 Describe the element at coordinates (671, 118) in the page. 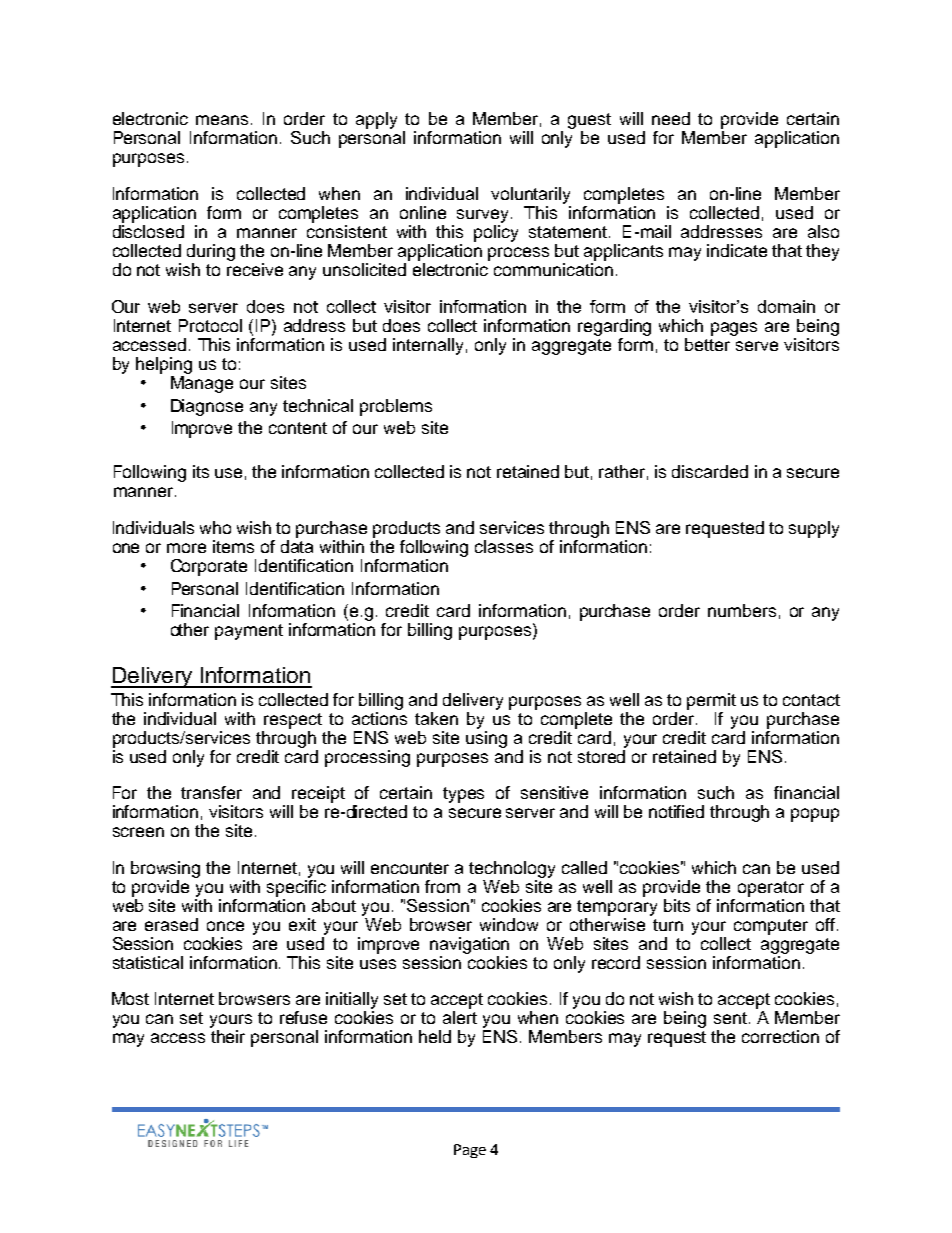

I see `need` at that location.
